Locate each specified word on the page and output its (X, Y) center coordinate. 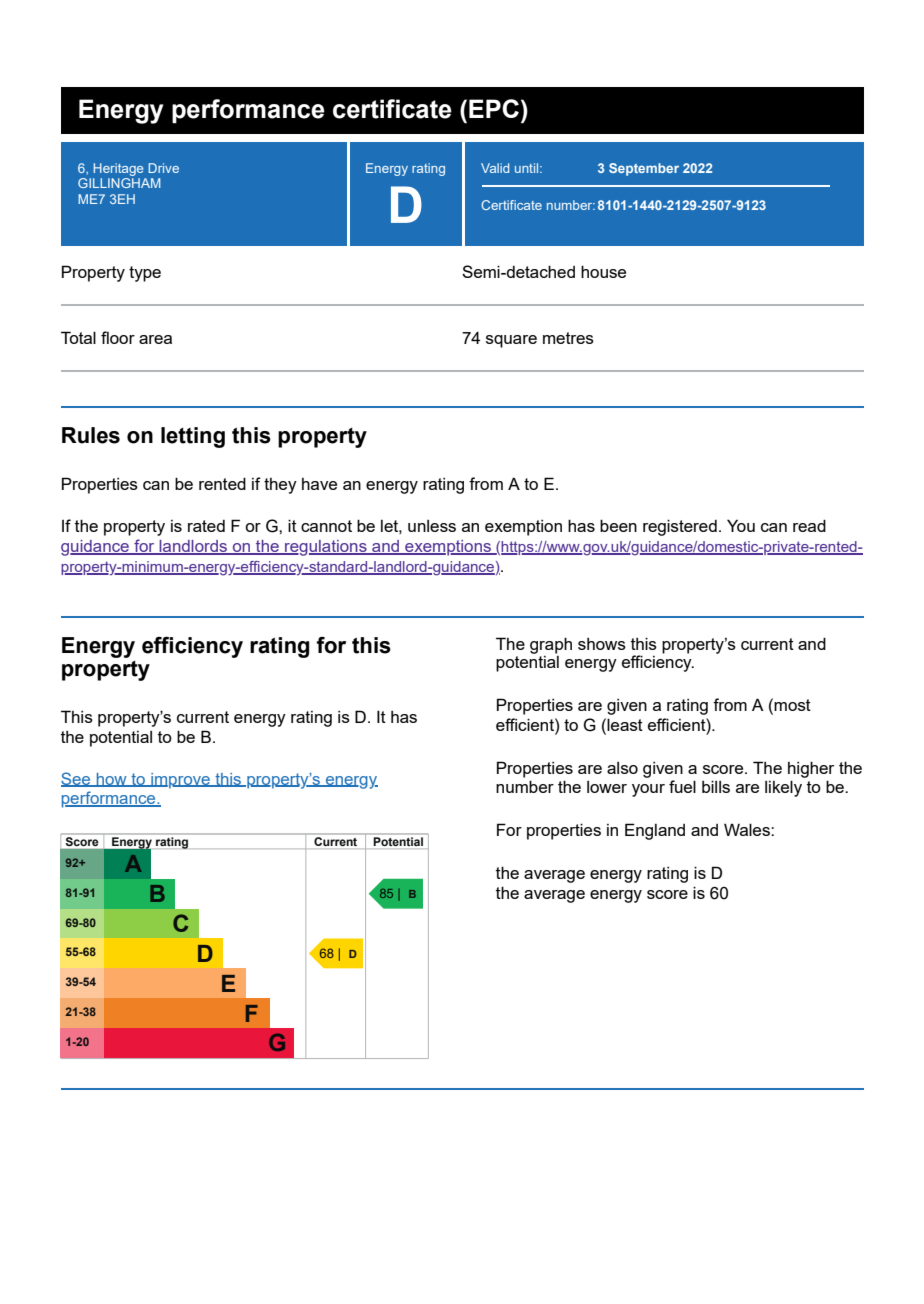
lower (607, 787)
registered (680, 527)
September (644, 169)
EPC (494, 108)
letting (193, 437)
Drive (163, 168)
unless (432, 526)
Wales (748, 829)
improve (180, 781)
